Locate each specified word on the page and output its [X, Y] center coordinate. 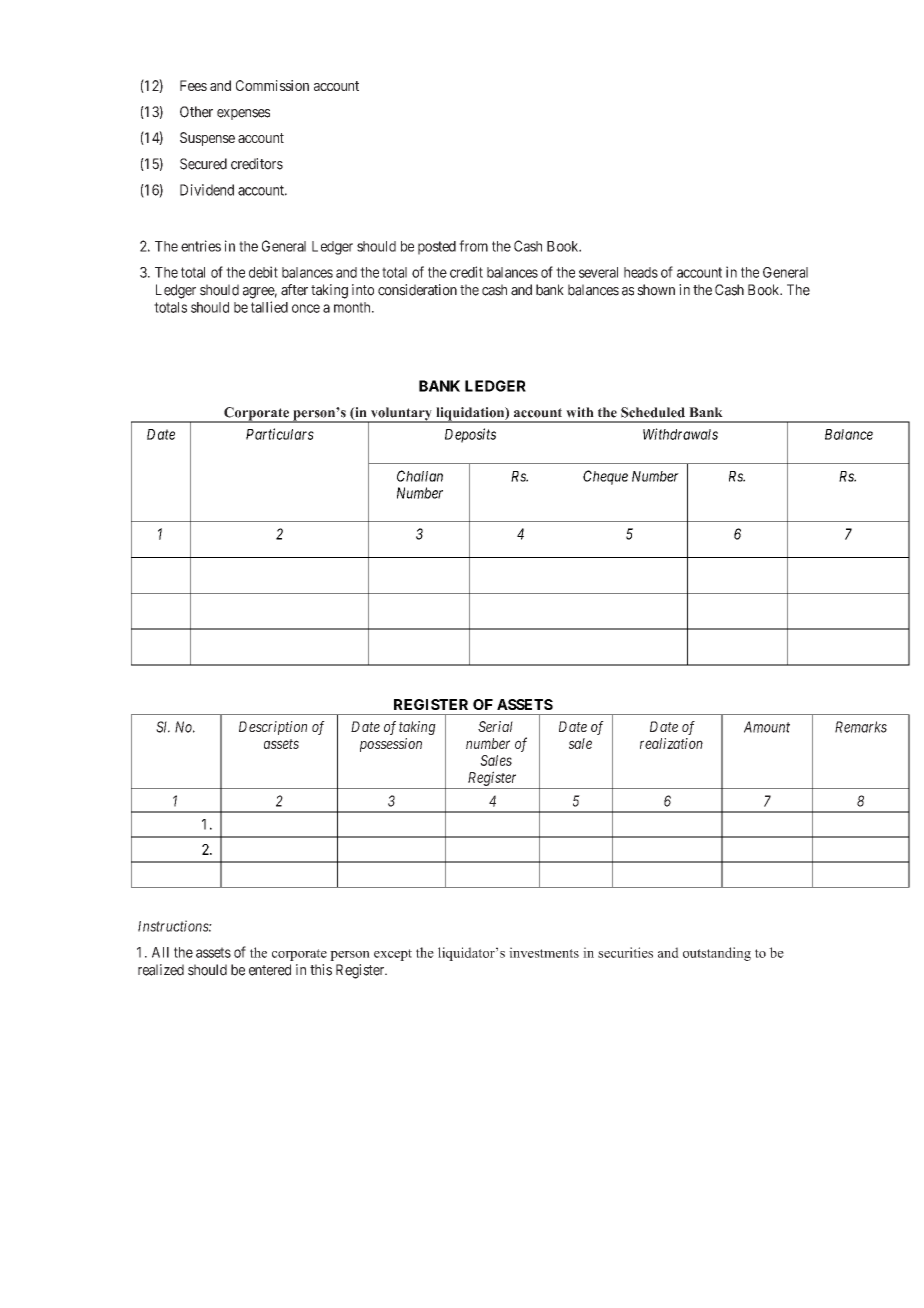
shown [656, 290]
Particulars [280, 434]
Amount [767, 727]
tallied [269, 307]
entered [270, 970]
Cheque [605, 477]
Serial [495, 726]
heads [641, 272]
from [473, 246]
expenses [243, 114]
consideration [417, 290]
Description [273, 728]
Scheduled [653, 412]
